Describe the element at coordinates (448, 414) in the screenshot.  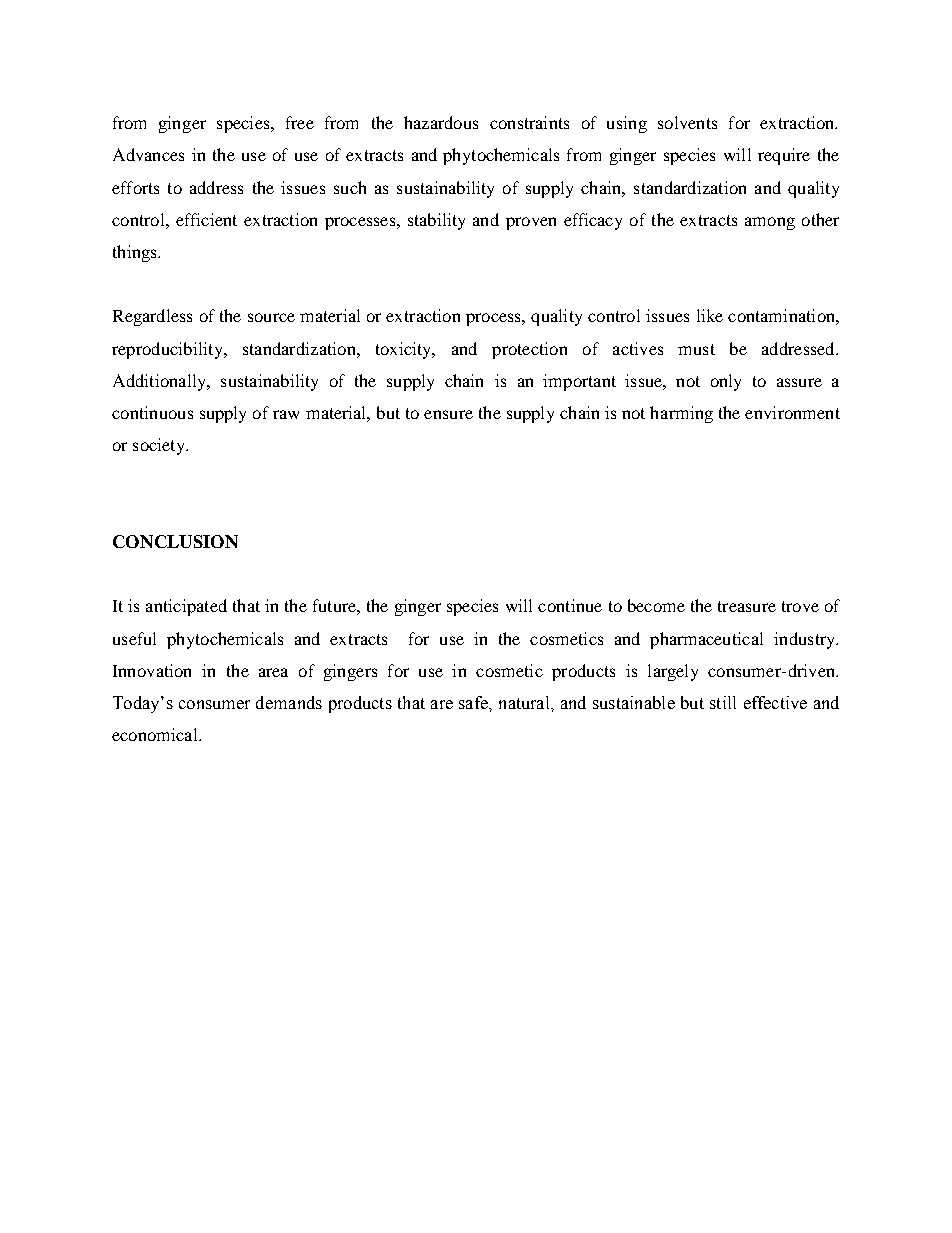
I see `ensure` at that location.
